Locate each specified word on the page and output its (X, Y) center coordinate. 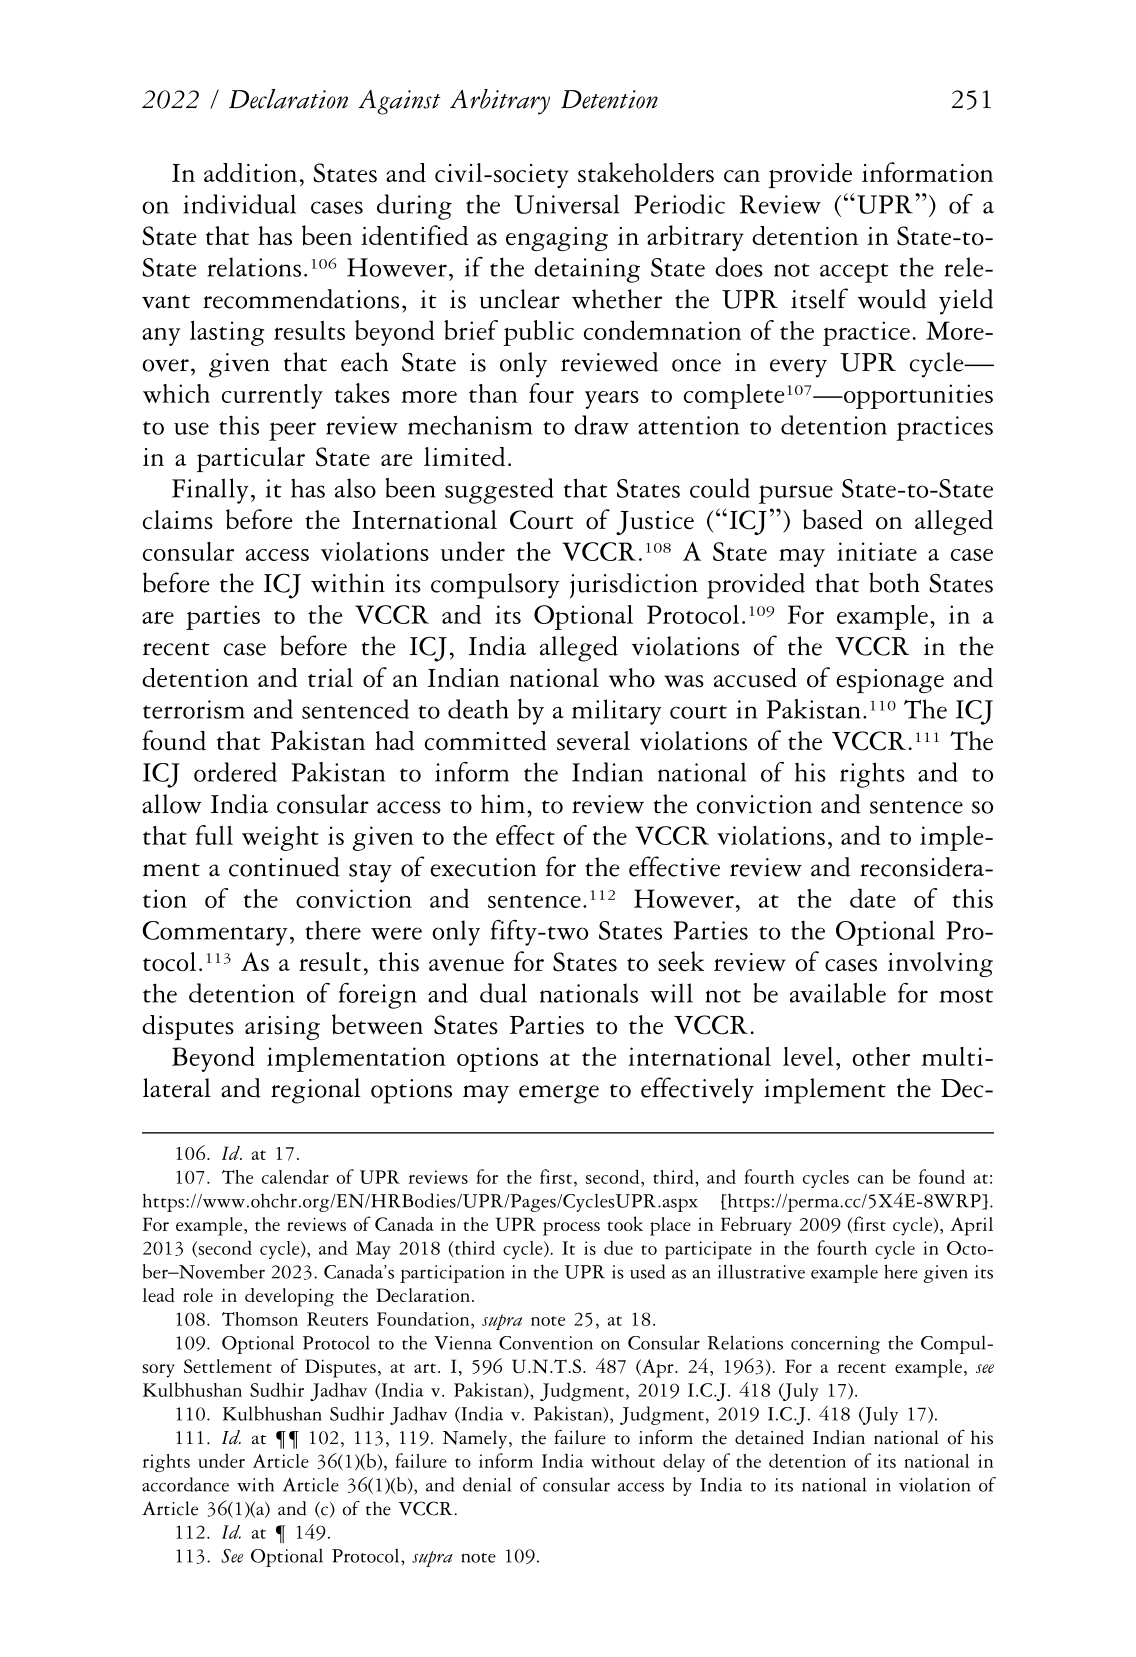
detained (769, 1437)
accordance (185, 1484)
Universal (566, 204)
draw (601, 425)
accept (854, 273)
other (881, 1056)
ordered (235, 772)
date (873, 898)
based (833, 519)
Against (399, 102)
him (503, 803)
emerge (559, 1094)
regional (315, 1091)
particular (251, 459)
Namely (476, 1439)
